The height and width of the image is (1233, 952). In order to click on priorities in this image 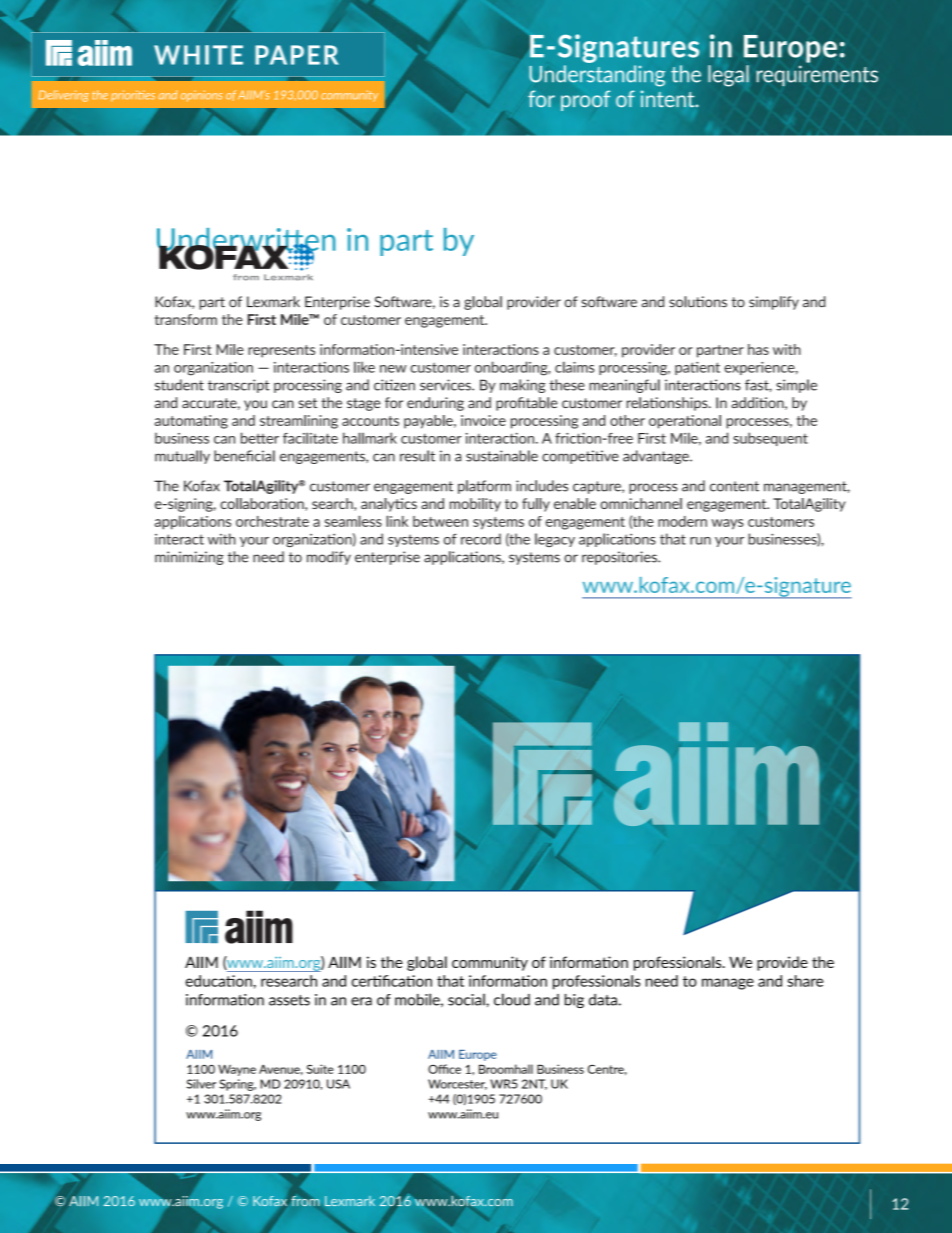, I will do `click(133, 96)`.
